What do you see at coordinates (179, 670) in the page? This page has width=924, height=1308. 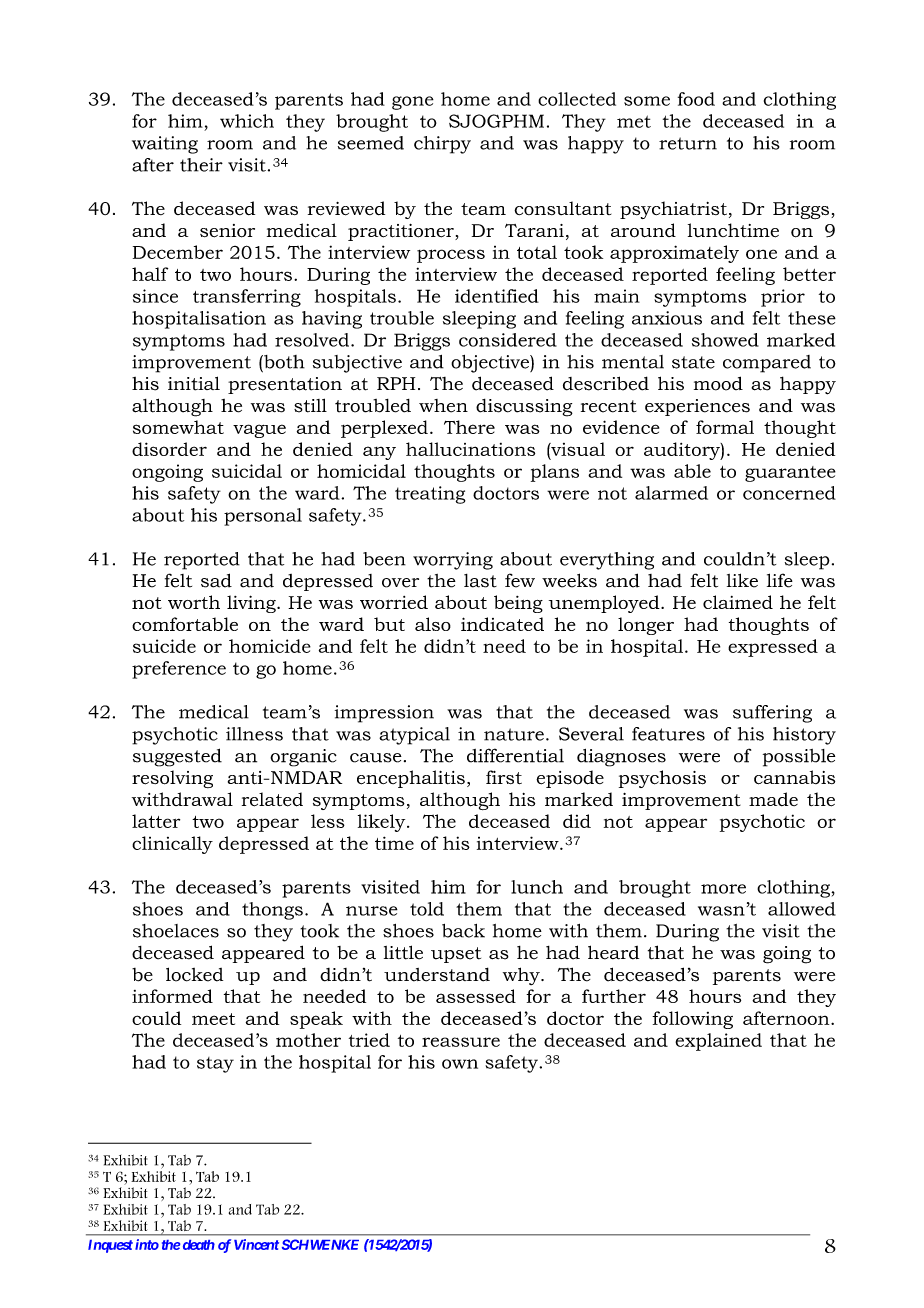 I see `preference` at bounding box center [179, 670].
